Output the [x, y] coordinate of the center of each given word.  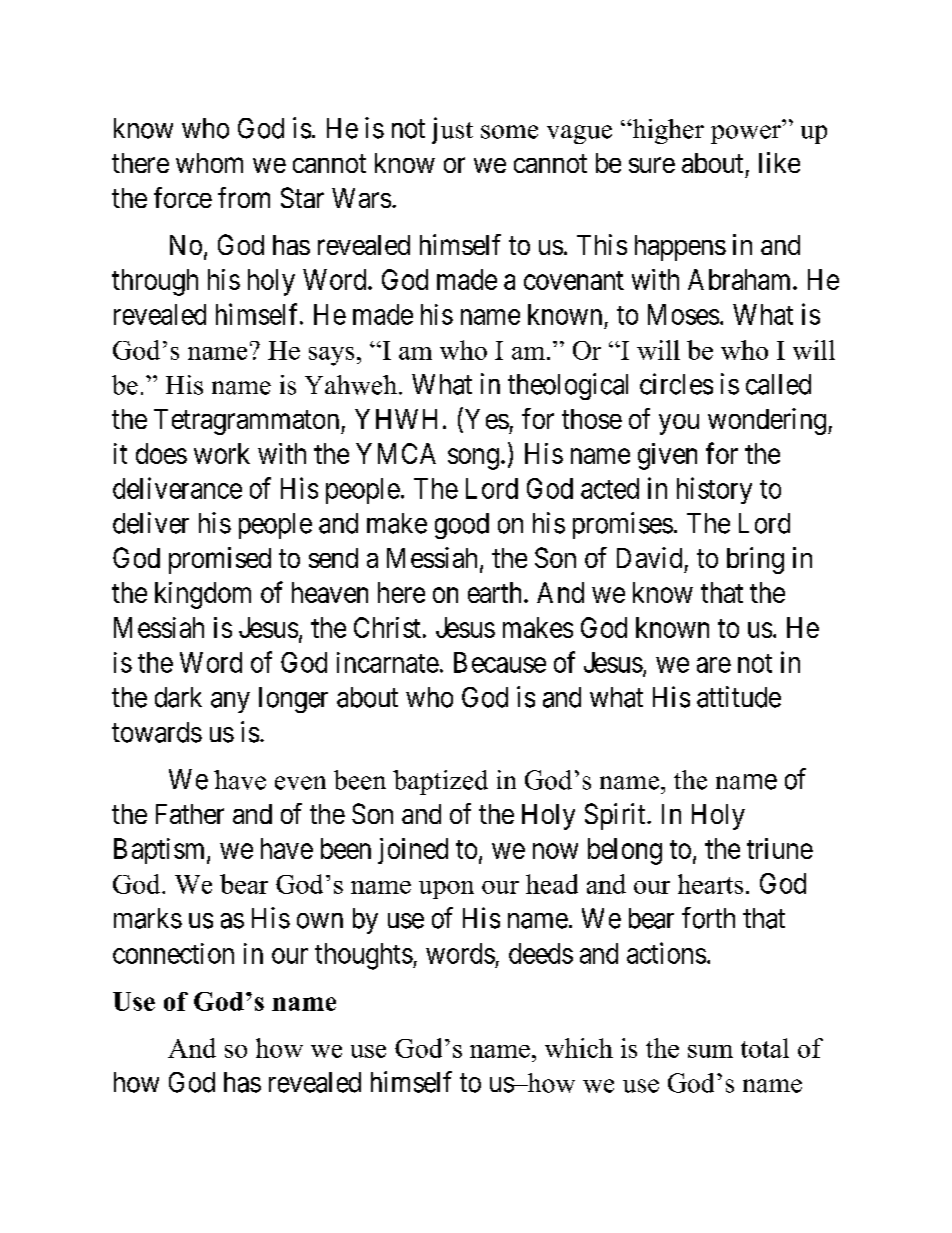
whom [209, 163]
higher [667, 131]
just [452, 130]
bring [755, 560]
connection [173, 953]
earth [496, 592]
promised [220, 560]
